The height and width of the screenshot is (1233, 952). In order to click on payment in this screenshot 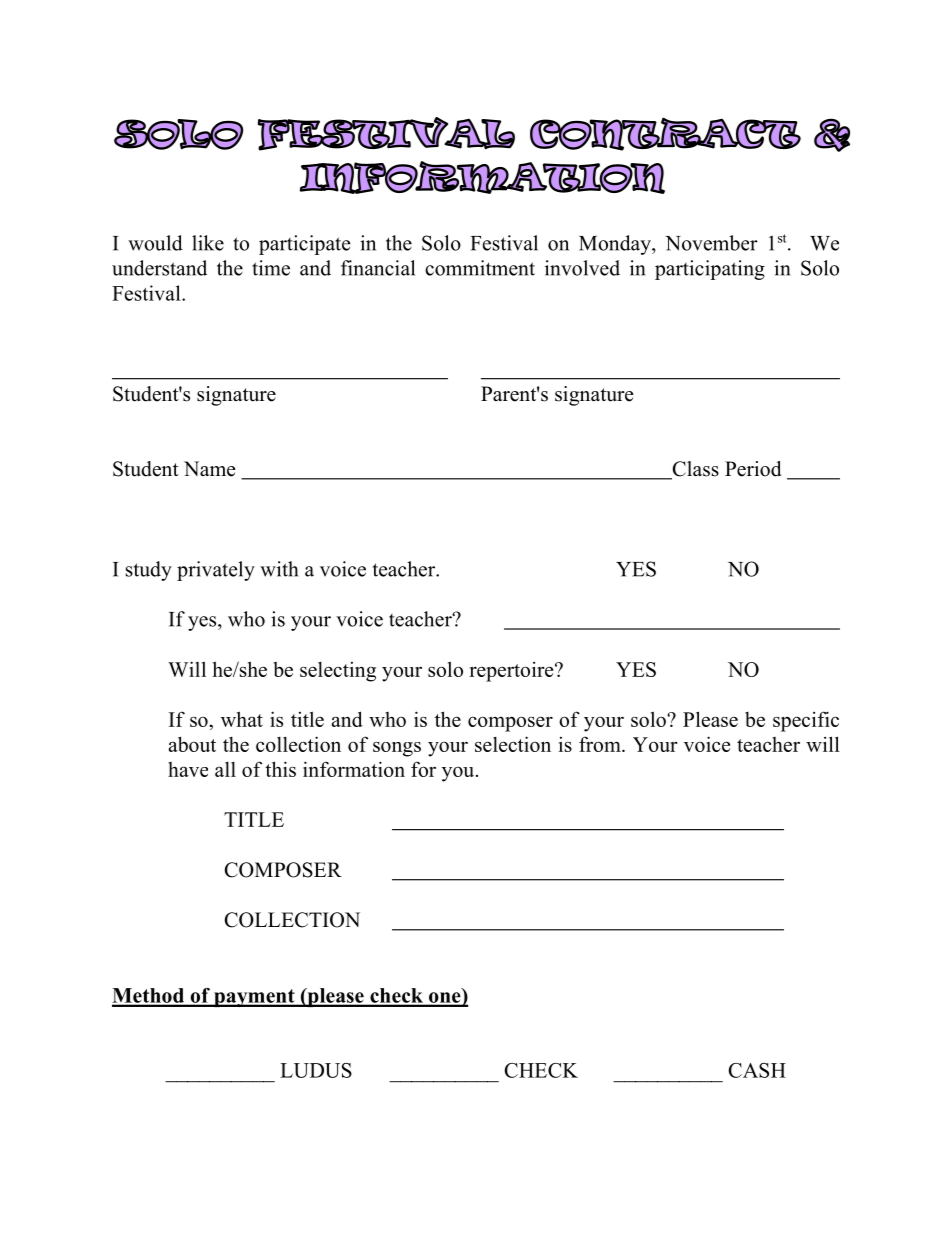, I will do `click(254, 998)`.
